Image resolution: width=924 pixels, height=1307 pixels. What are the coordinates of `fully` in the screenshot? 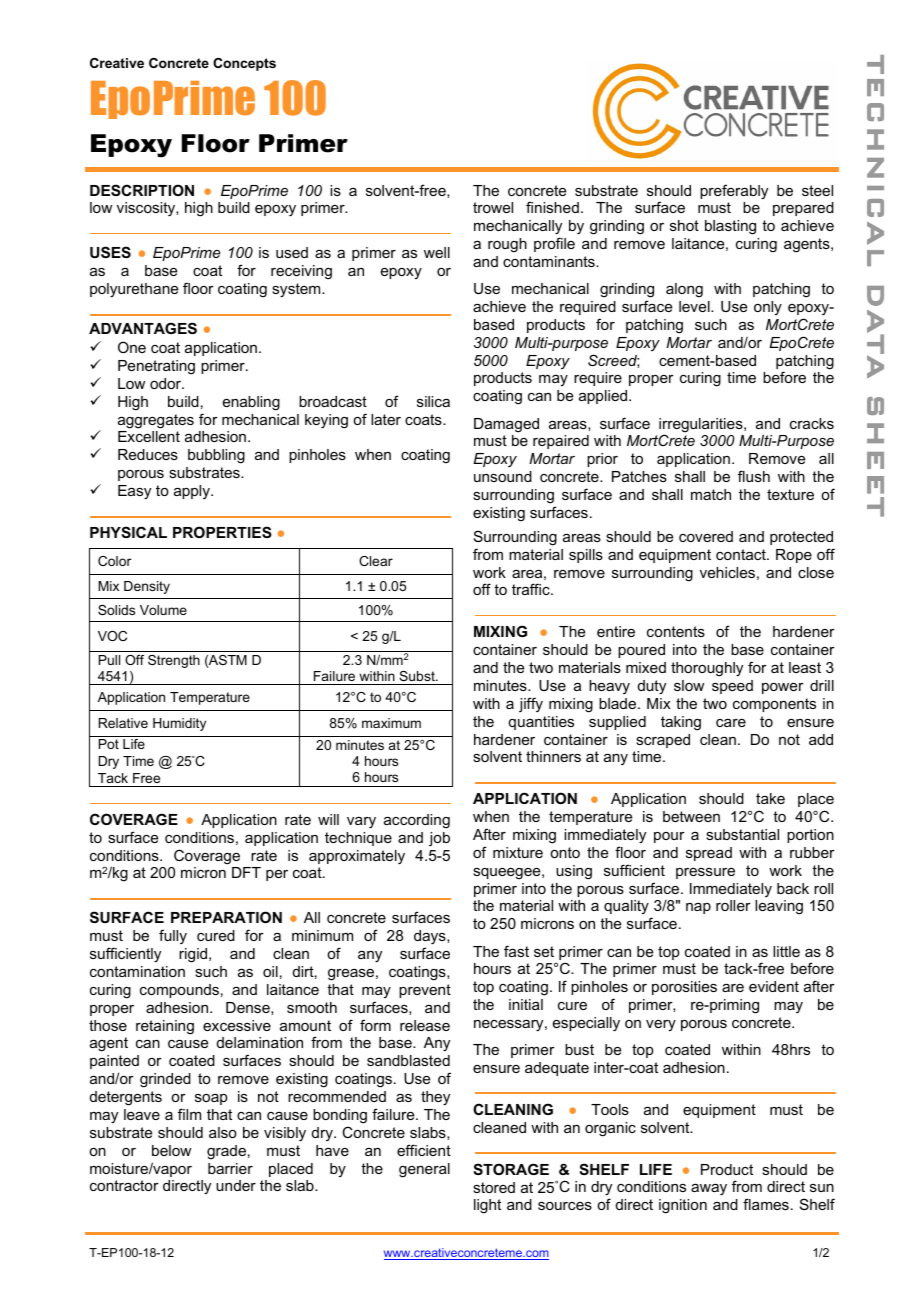 It's located at (173, 936).
